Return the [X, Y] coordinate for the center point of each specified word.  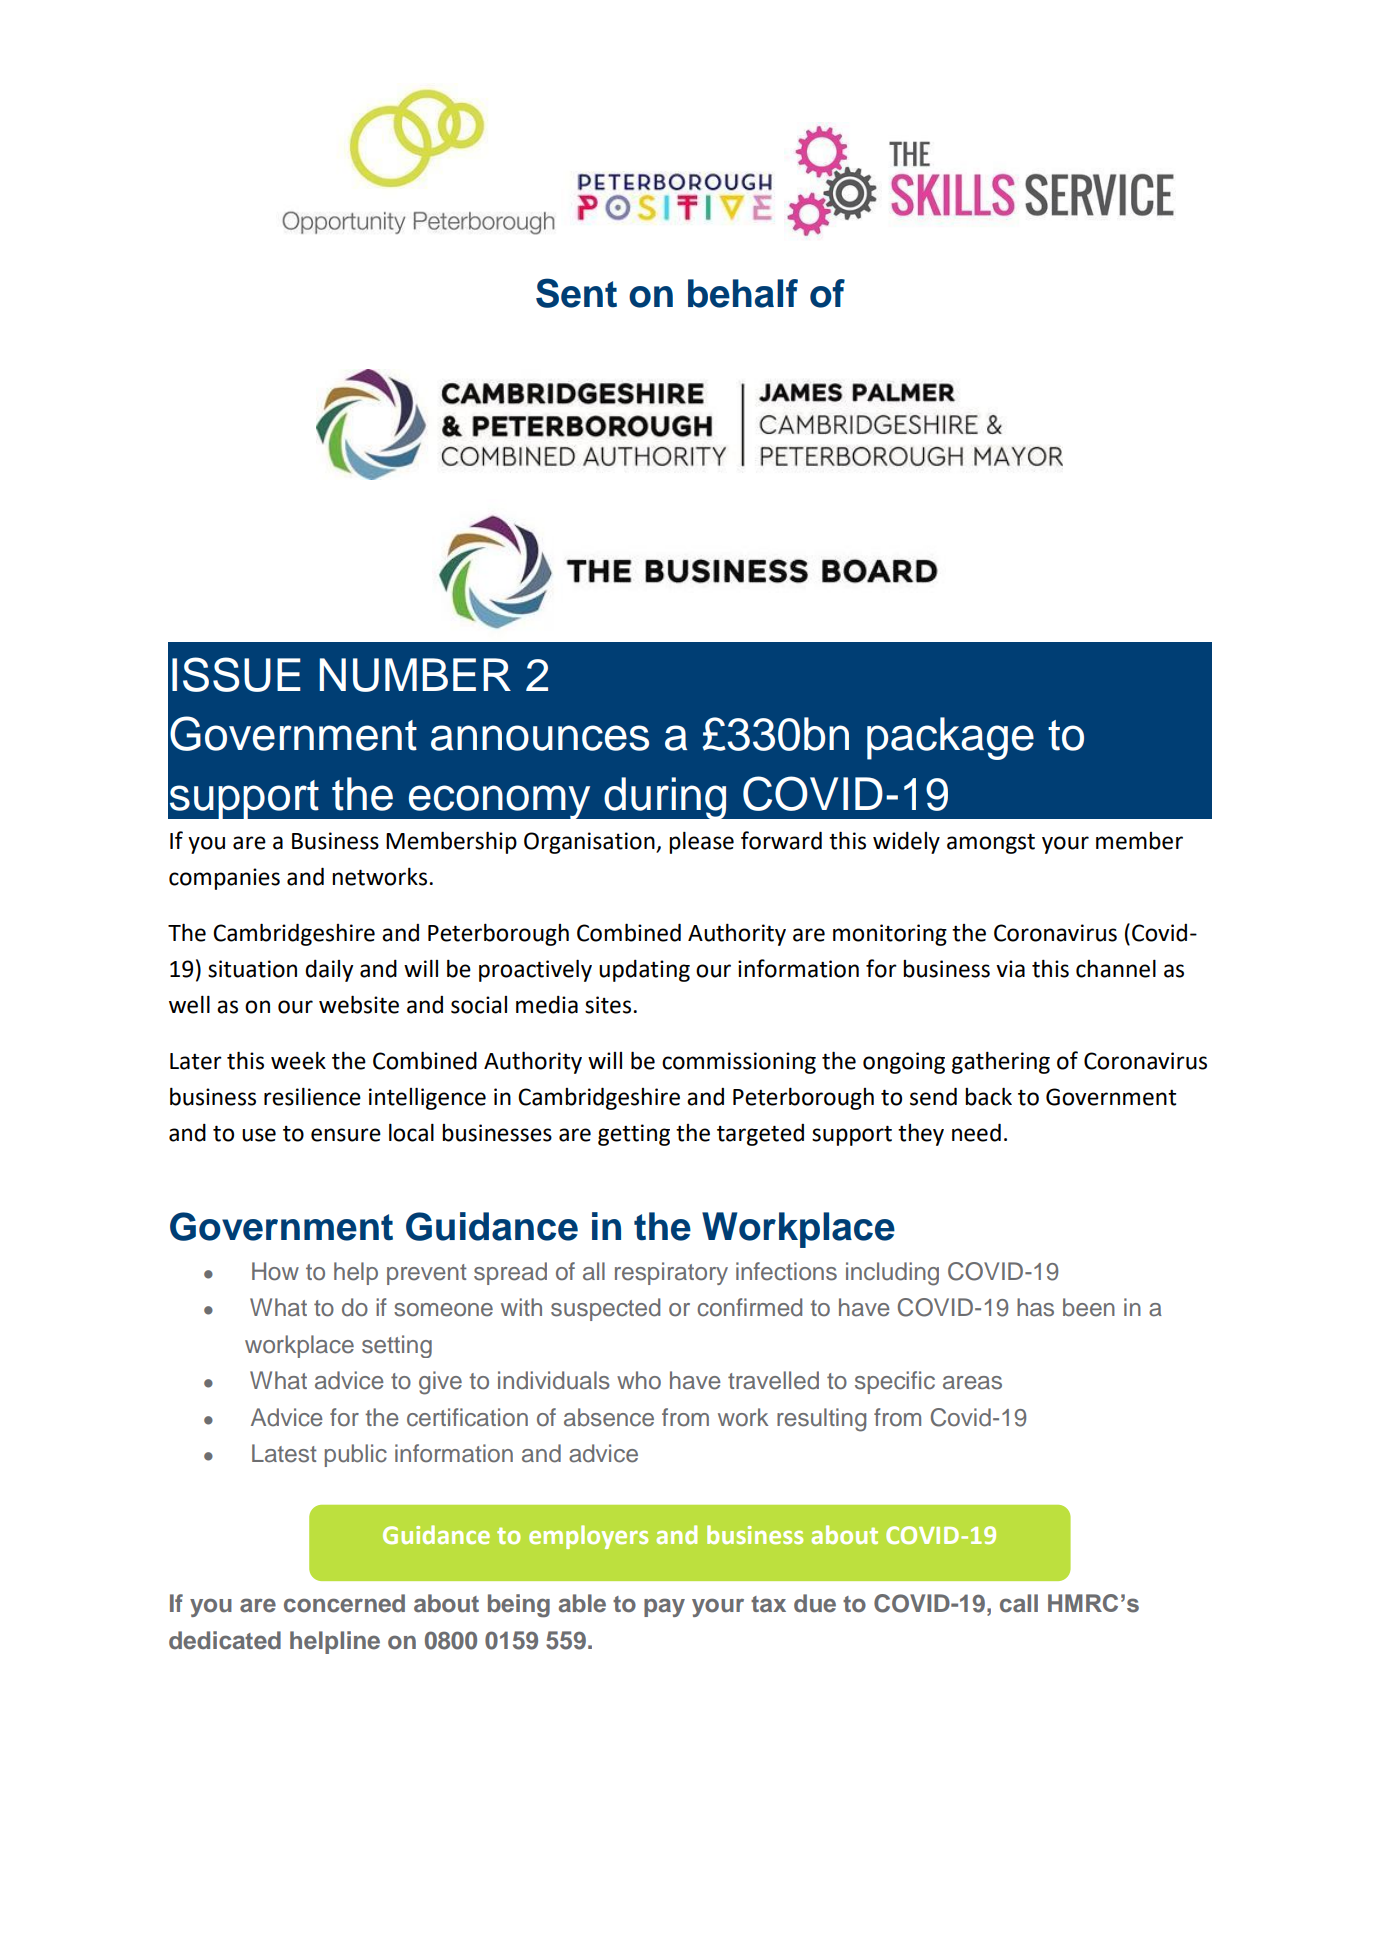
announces [540, 738]
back [988, 1096]
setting [397, 1346]
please [701, 842]
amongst [991, 843]
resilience [312, 1096]
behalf [743, 293]
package [950, 738]
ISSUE [236, 674]
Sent [576, 293]
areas [972, 1383]
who [639, 1380]
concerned [344, 1603]
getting [634, 1135]
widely [906, 843]
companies [224, 879]
